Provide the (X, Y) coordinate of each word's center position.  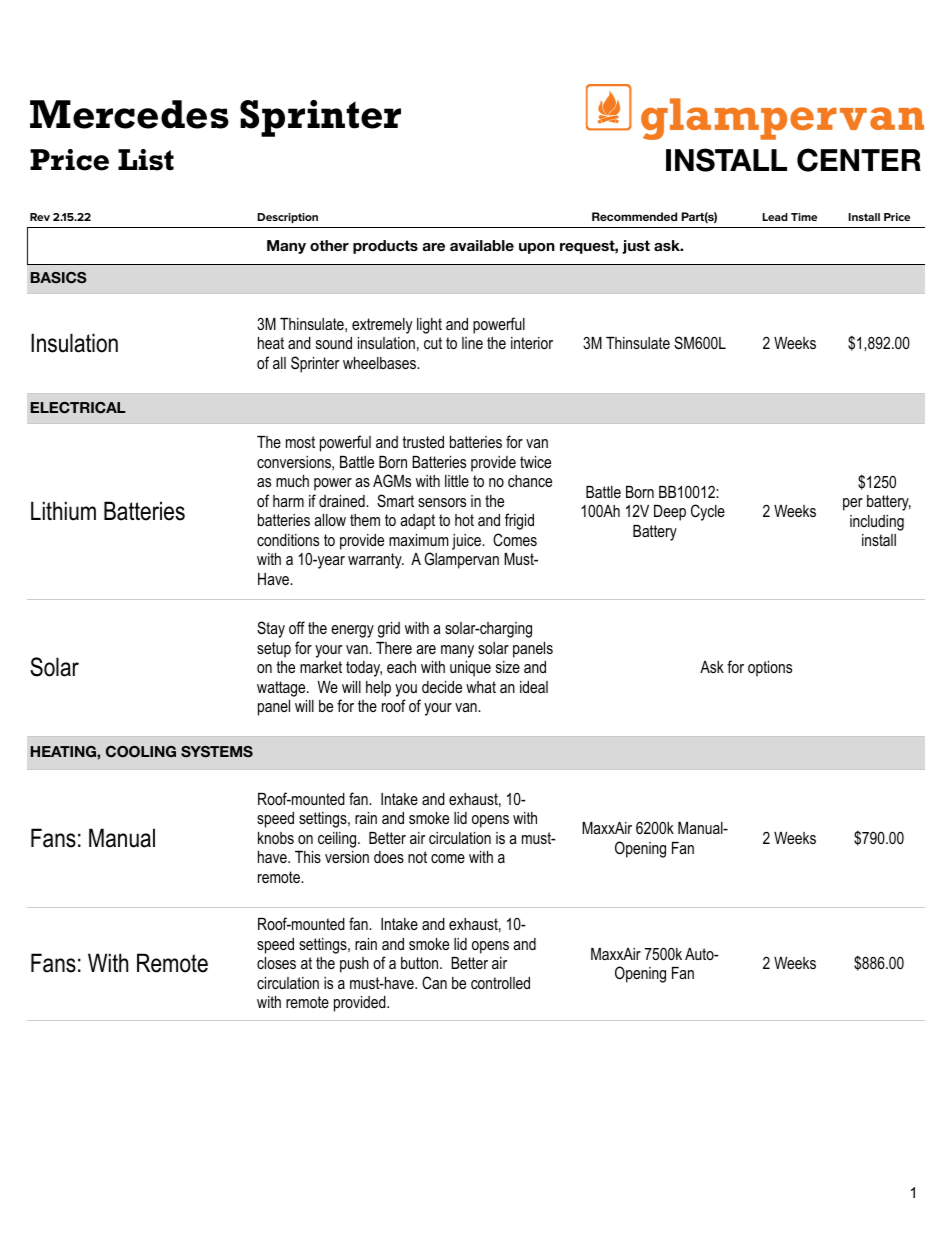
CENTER (859, 160)
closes (276, 963)
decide (442, 687)
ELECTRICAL (78, 407)
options (770, 669)
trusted (423, 442)
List (146, 160)
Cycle (708, 512)
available (482, 246)
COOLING (141, 752)
